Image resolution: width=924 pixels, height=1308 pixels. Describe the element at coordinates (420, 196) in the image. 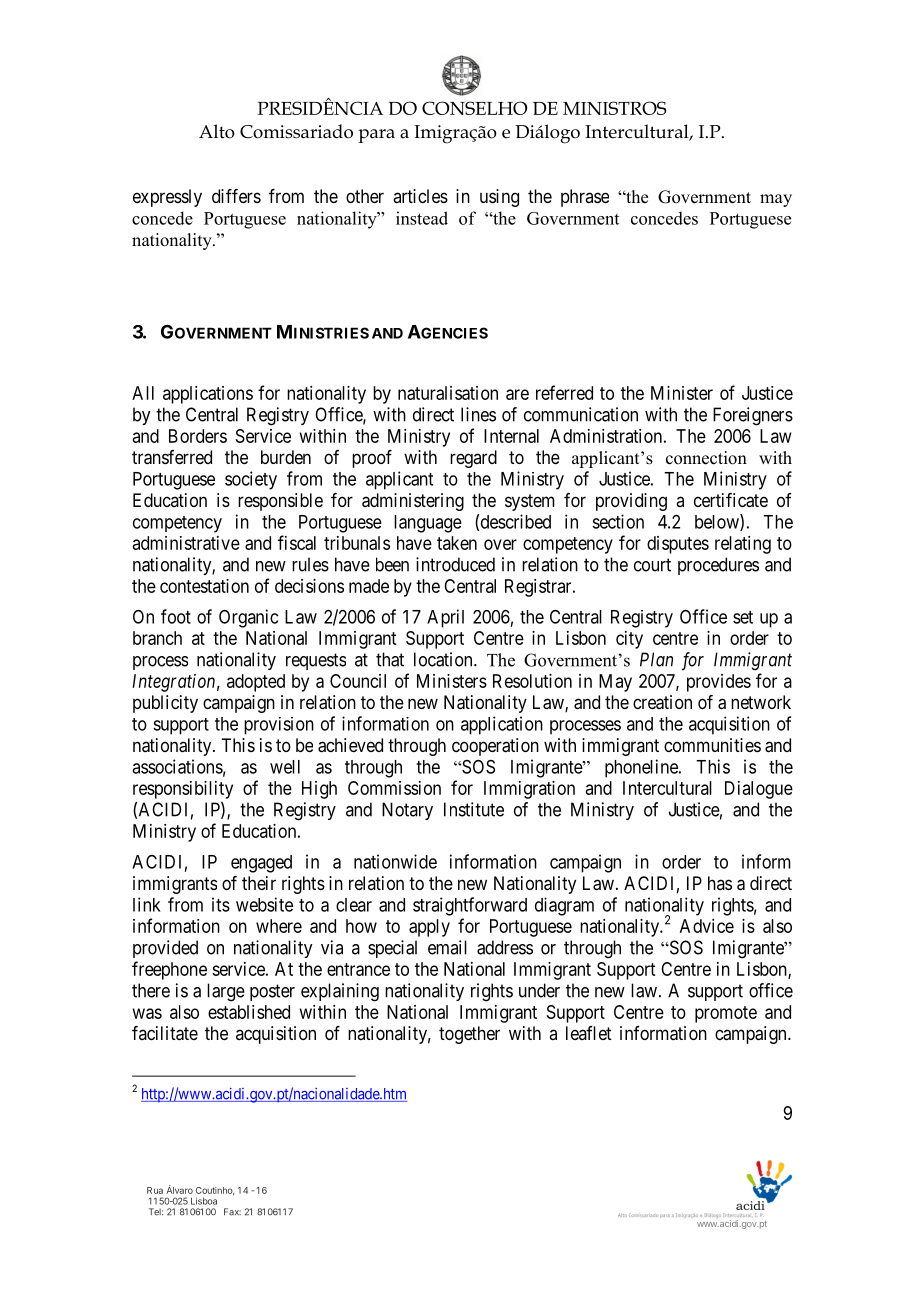

I see `articles` at that location.
